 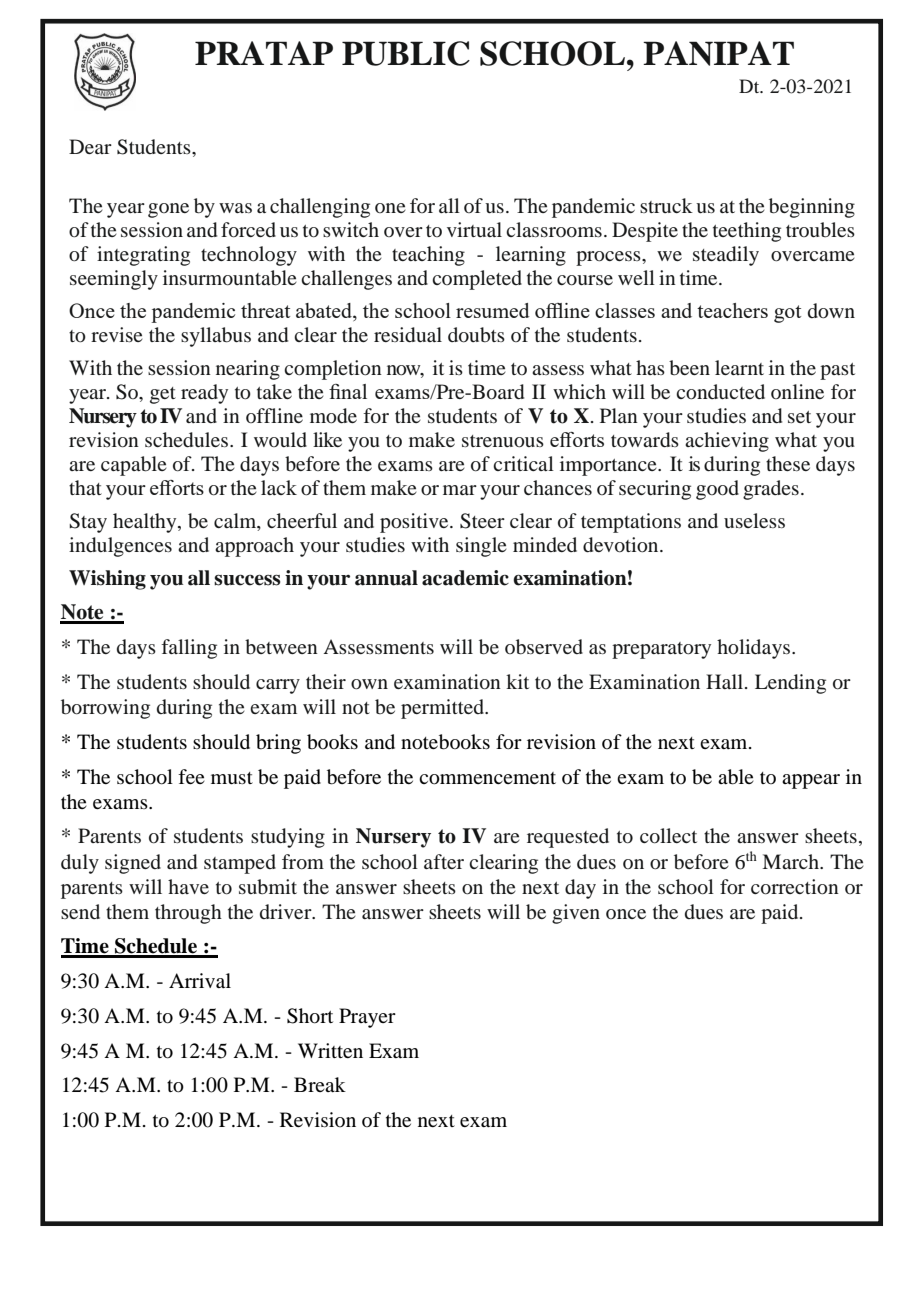 What do you see at coordinates (200, 980) in the screenshot?
I see `Arrival` at bounding box center [200, 980].
